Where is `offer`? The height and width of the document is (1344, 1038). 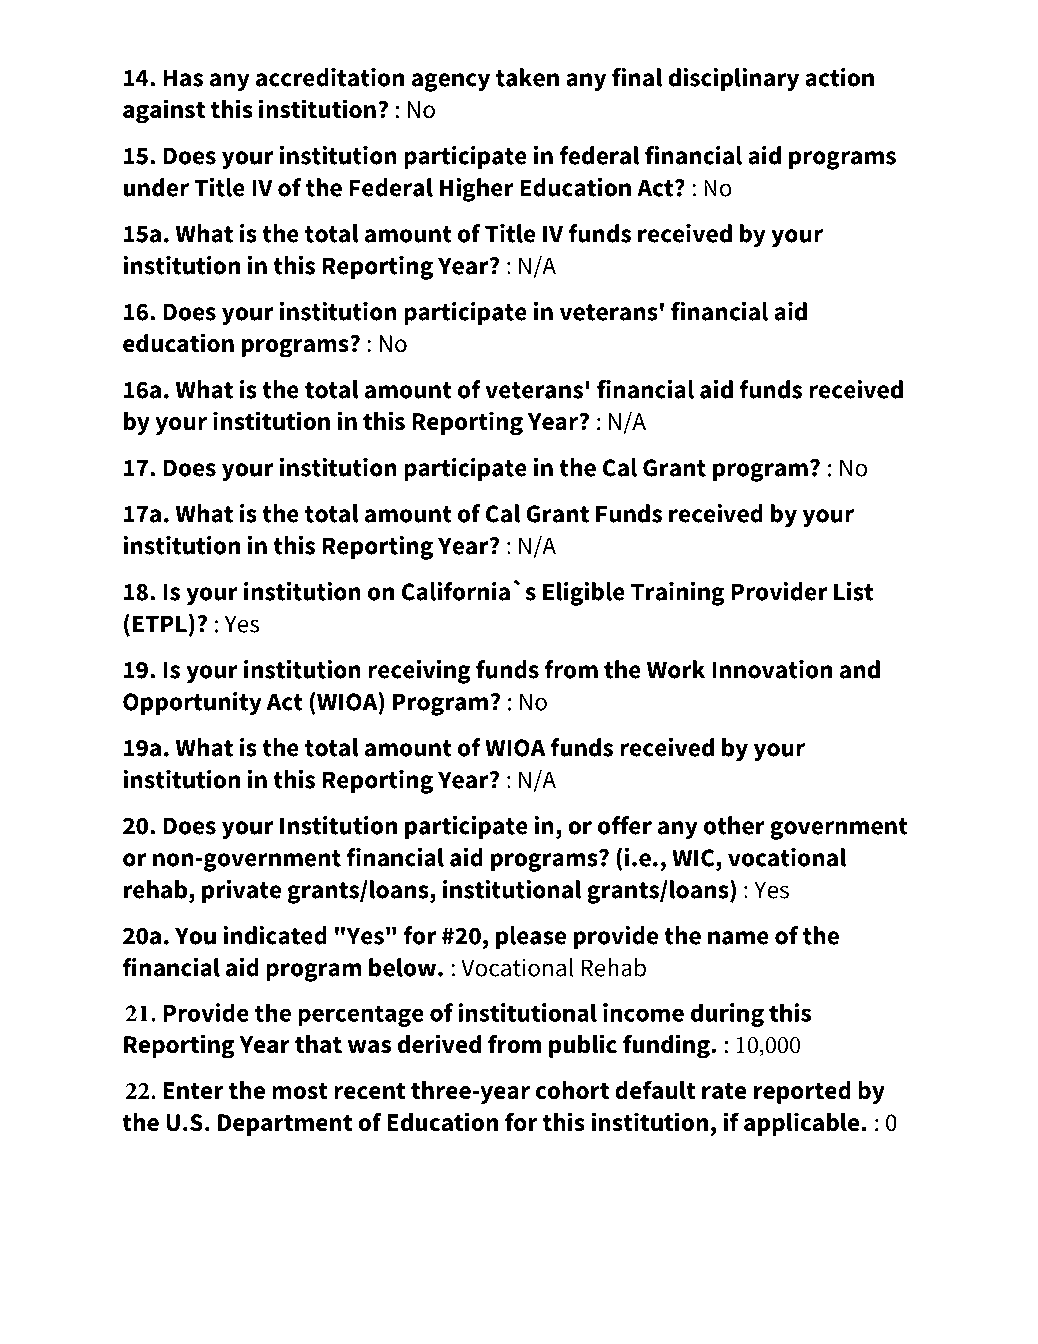
offer is located at coordinates (625, 825).
